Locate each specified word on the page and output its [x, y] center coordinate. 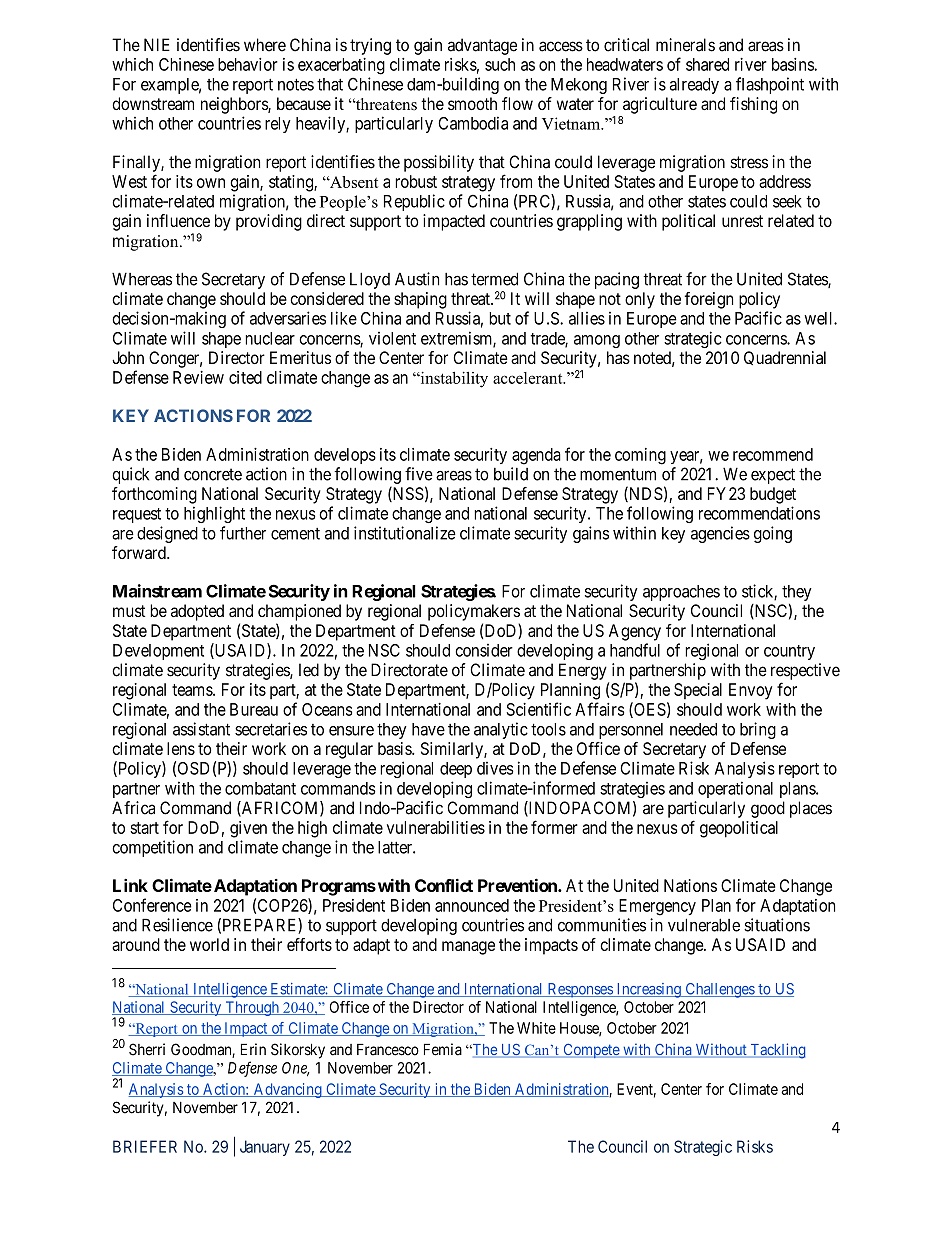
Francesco [388, 1049]
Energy [583, 671]
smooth [472, 103]
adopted [197, 612]
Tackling [777, 1051]
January [265, 1148]
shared [707, 64]
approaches [681, 593]
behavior [248, 64]
